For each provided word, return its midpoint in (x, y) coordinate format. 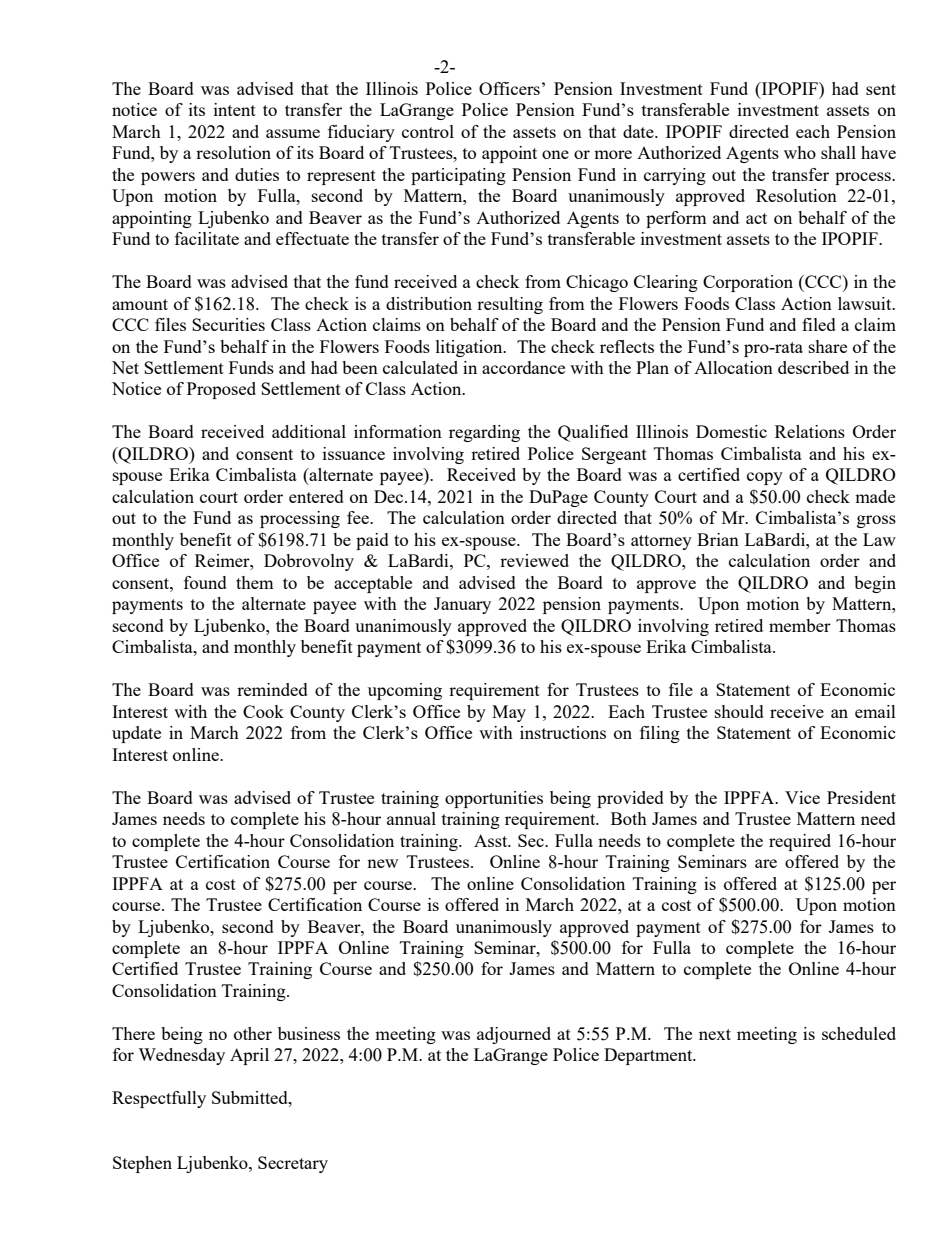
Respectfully (159, 1099)
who (800, 152)
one (555, 154)
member (800, 625)
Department (649, 1056)
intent (235, 109)
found (205, 582)
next (715, 1034)
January (462, 605)
